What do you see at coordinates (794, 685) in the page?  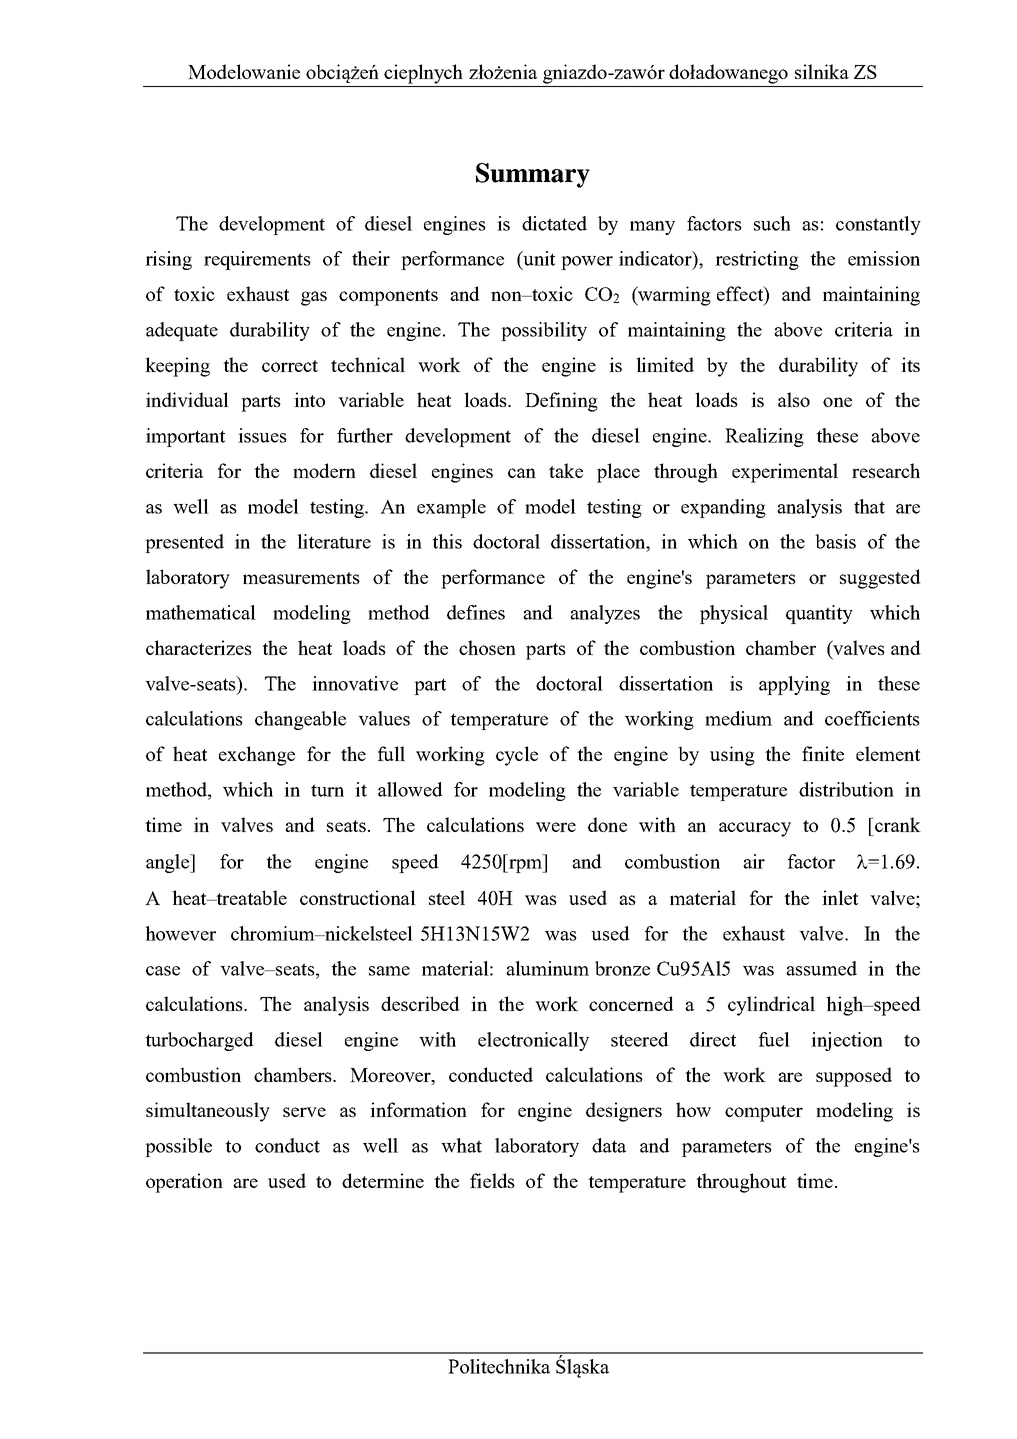 I see `applying` at bounding box center [794, 685].
